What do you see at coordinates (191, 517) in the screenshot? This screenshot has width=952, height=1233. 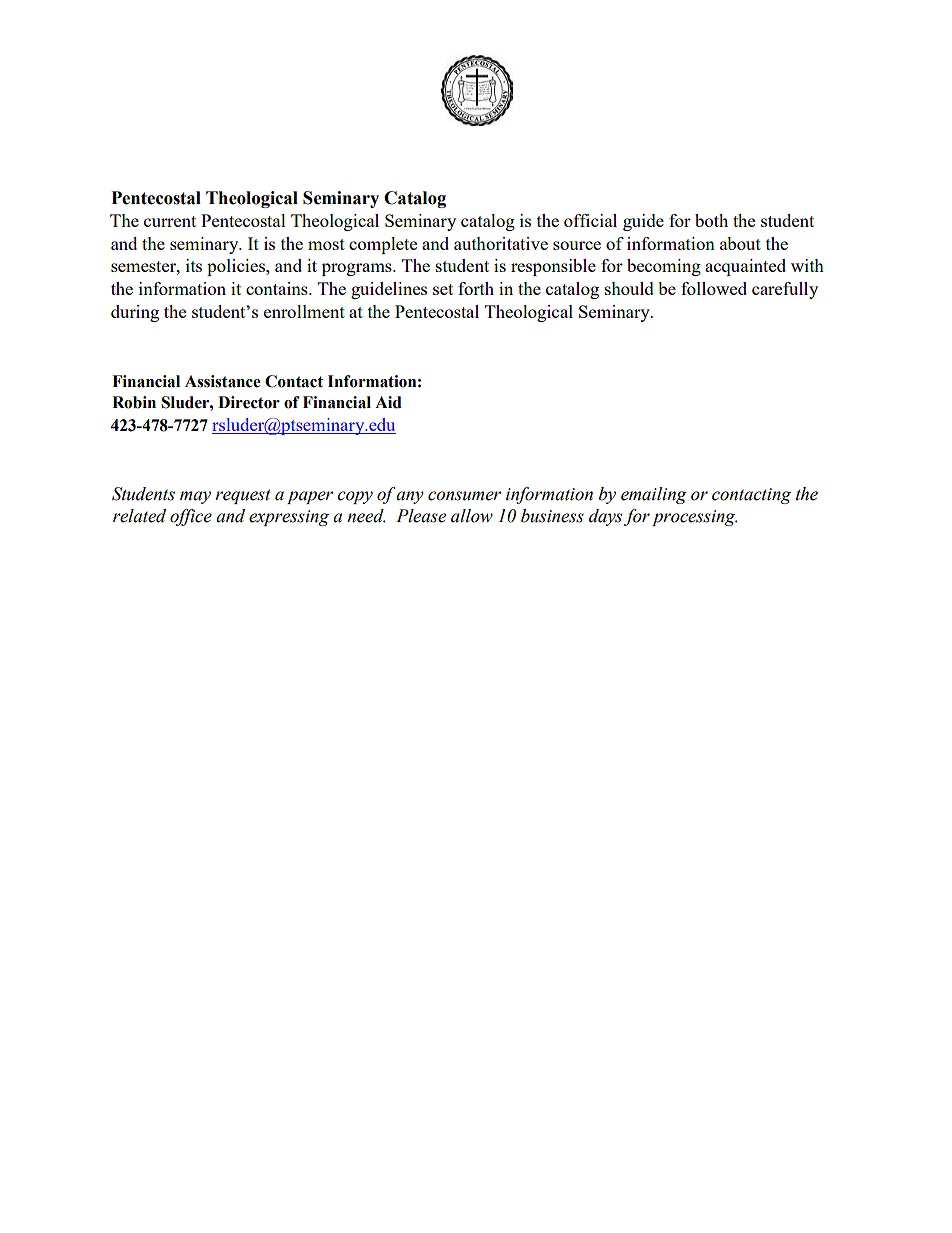 I see `office` at bounding box center [191, 517].
